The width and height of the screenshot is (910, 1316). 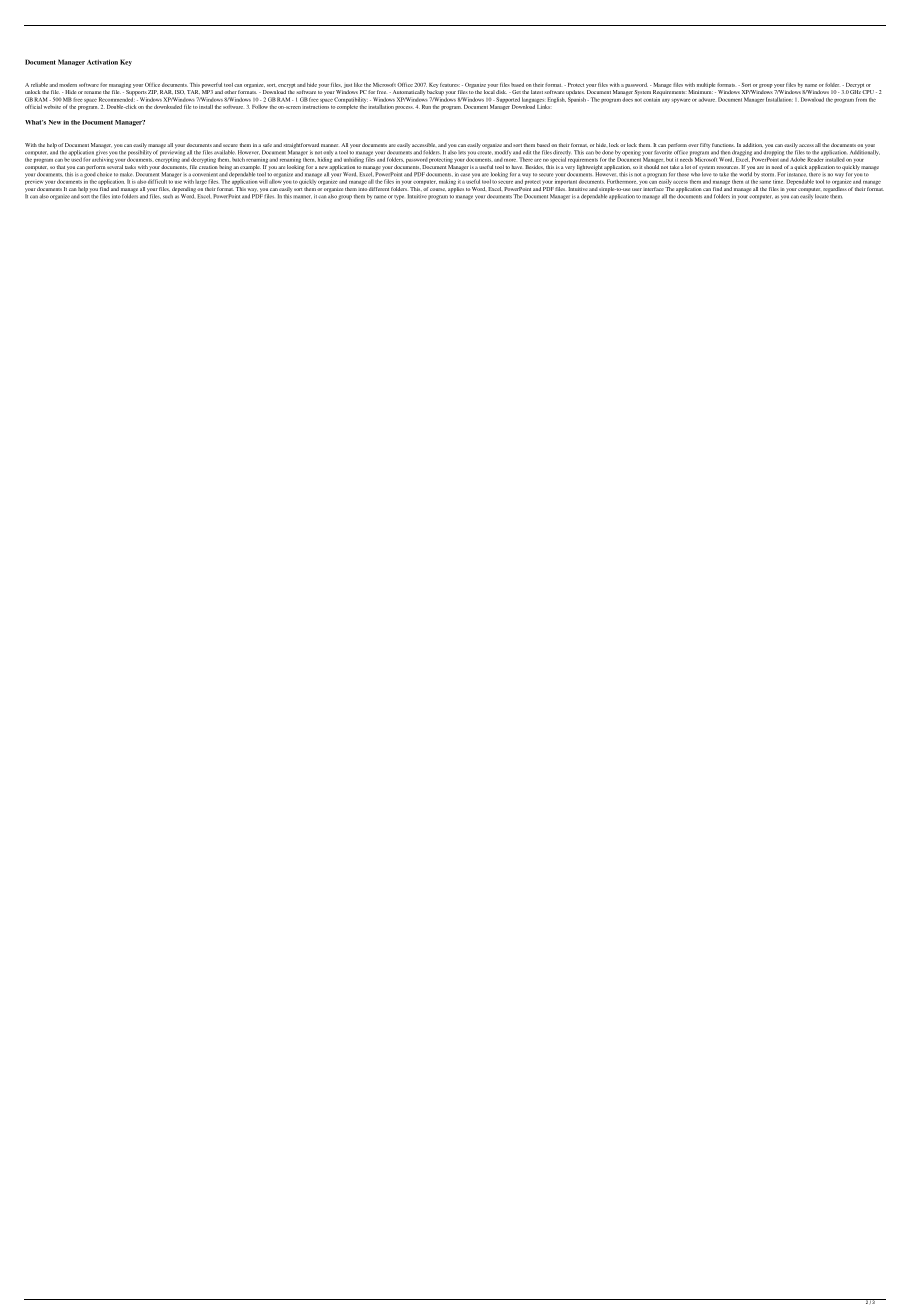 I want to click on lets, so click(x=462, y=152).
